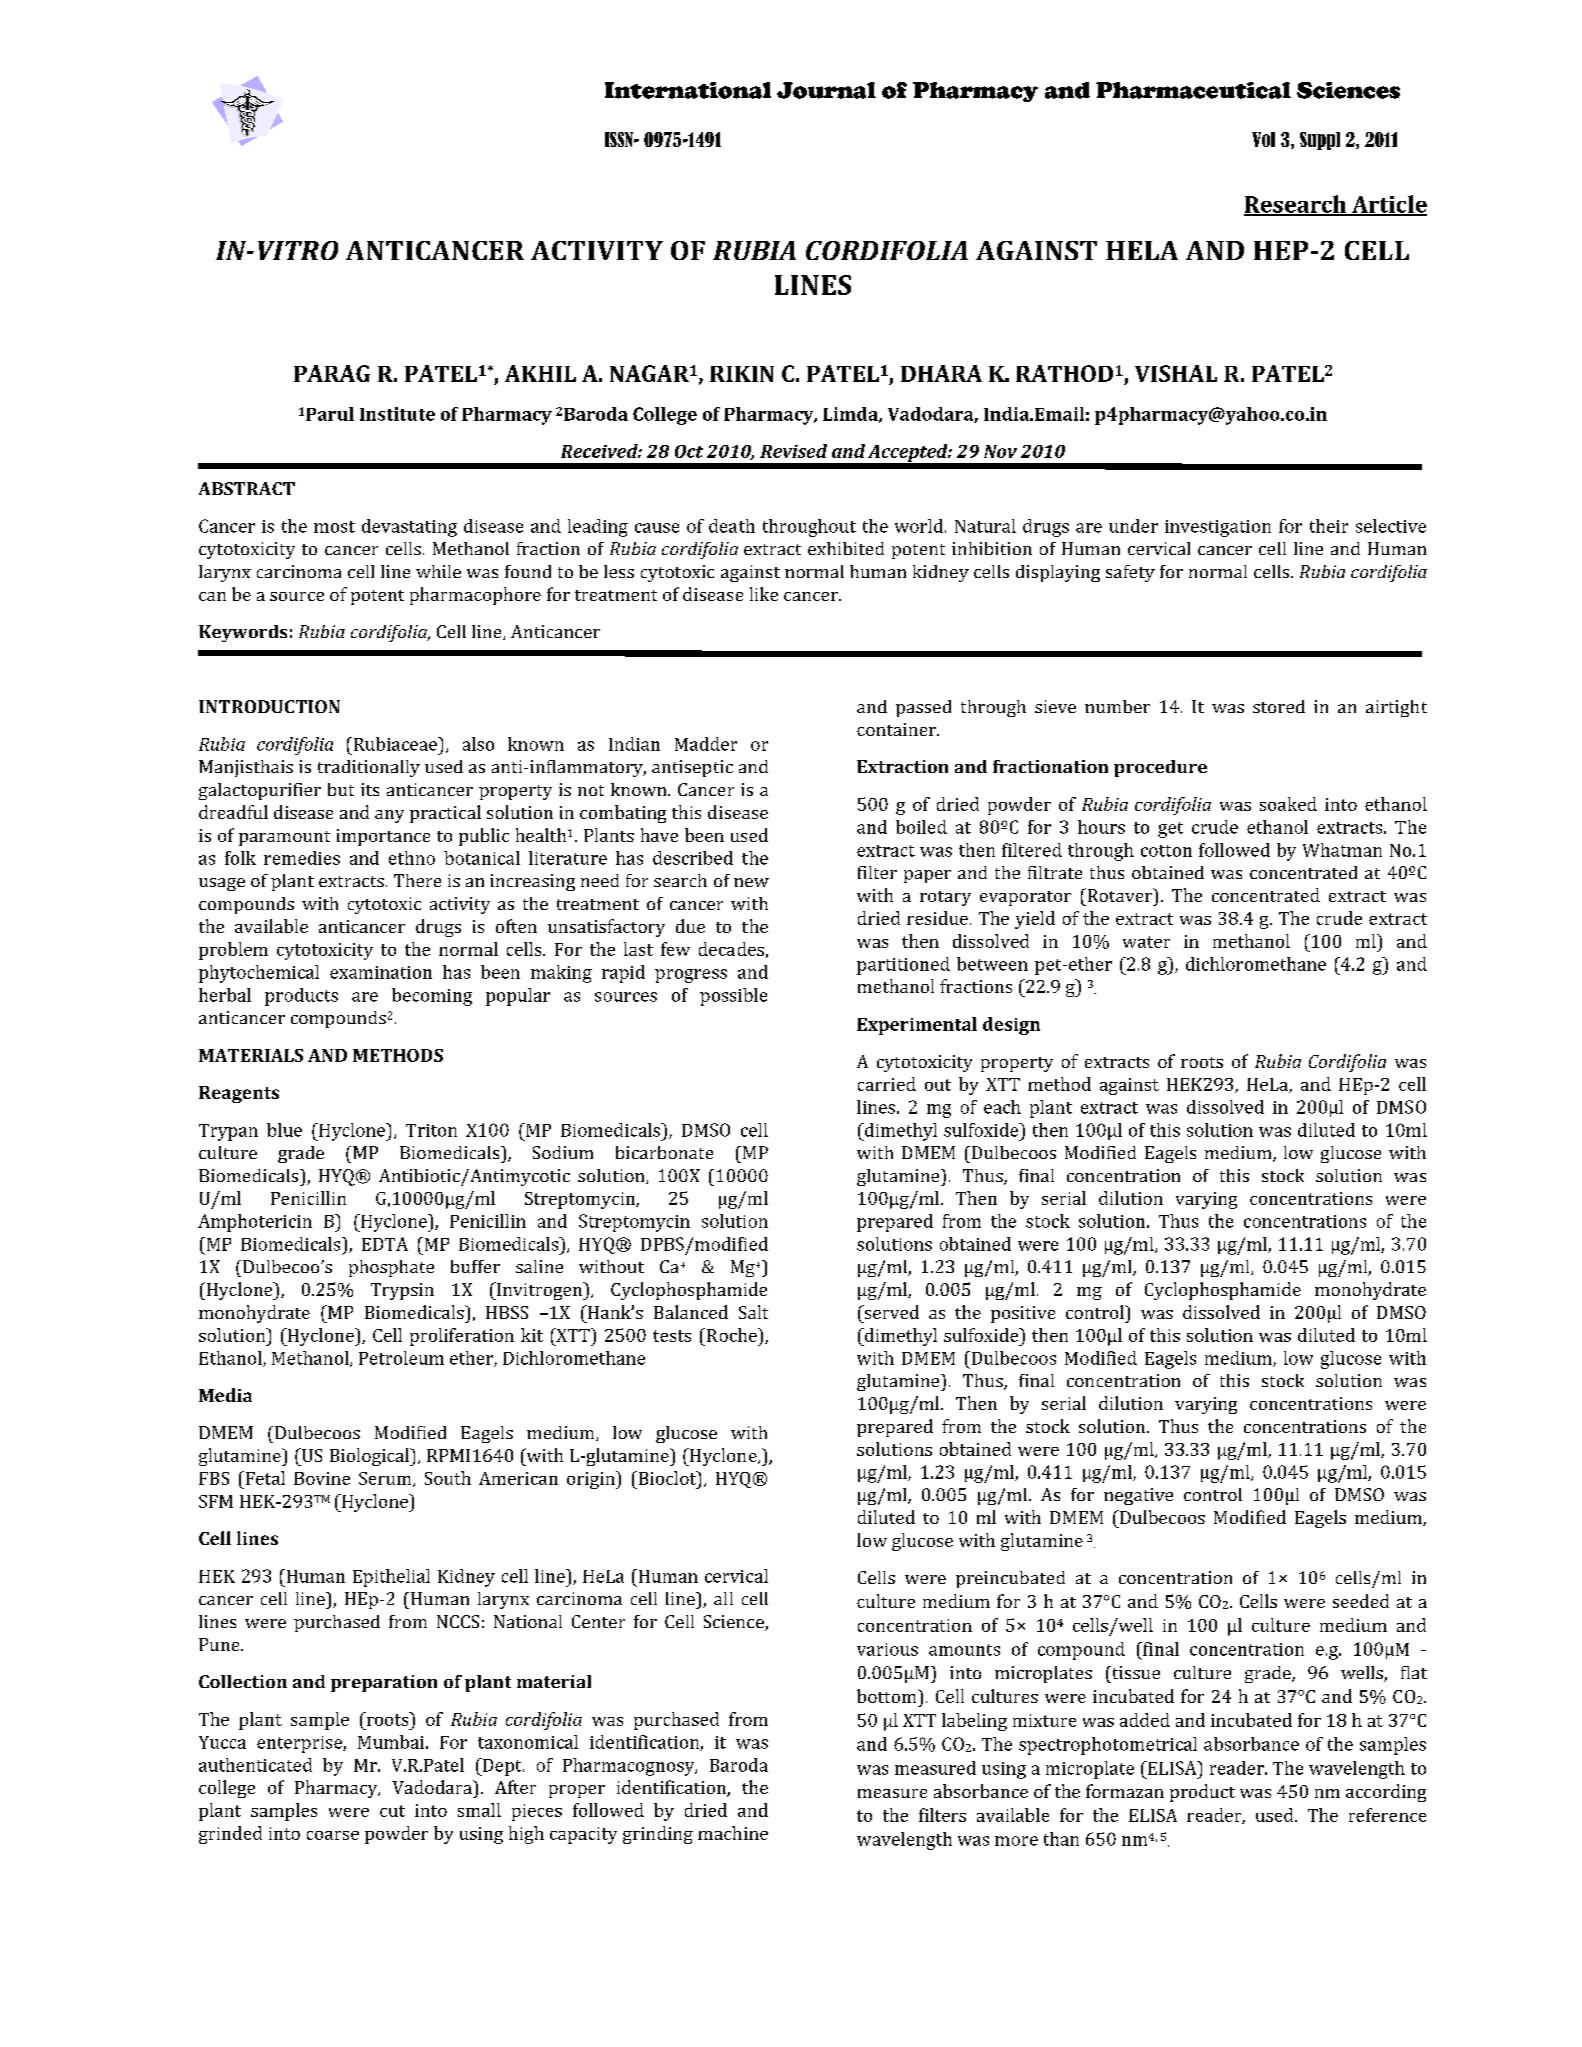  Describe the element at coordinates (392, 1811) in the screenshot. I see `cut` at that location.
